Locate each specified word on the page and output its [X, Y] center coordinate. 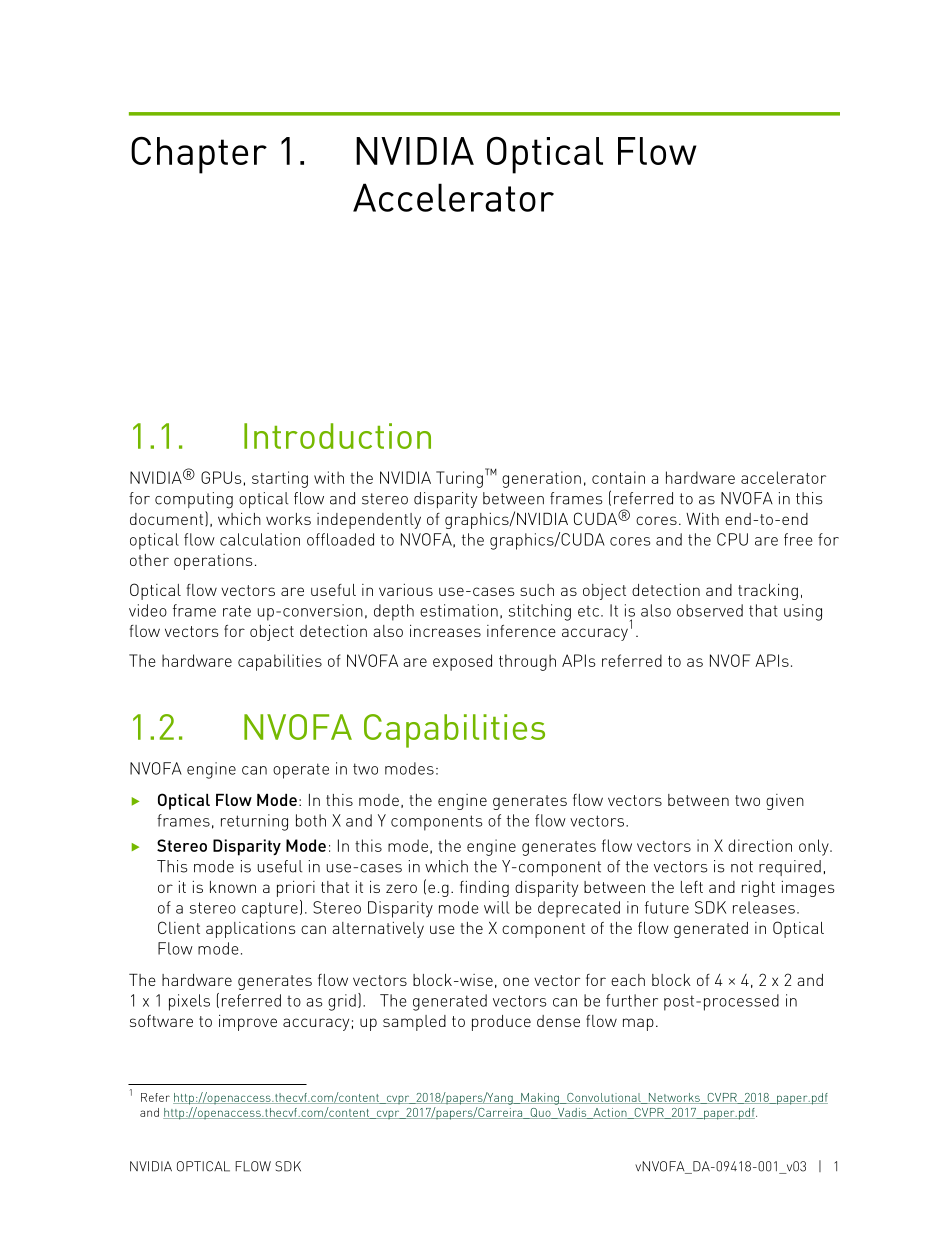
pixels [189, 1002]
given [785, 802]
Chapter [199, 155]
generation [541, 479]
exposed [462, 662]
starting [280, 479]
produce [501, 1023]
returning [254, 822]
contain [618, 477]
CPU [732, 539]
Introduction [337, 436]
